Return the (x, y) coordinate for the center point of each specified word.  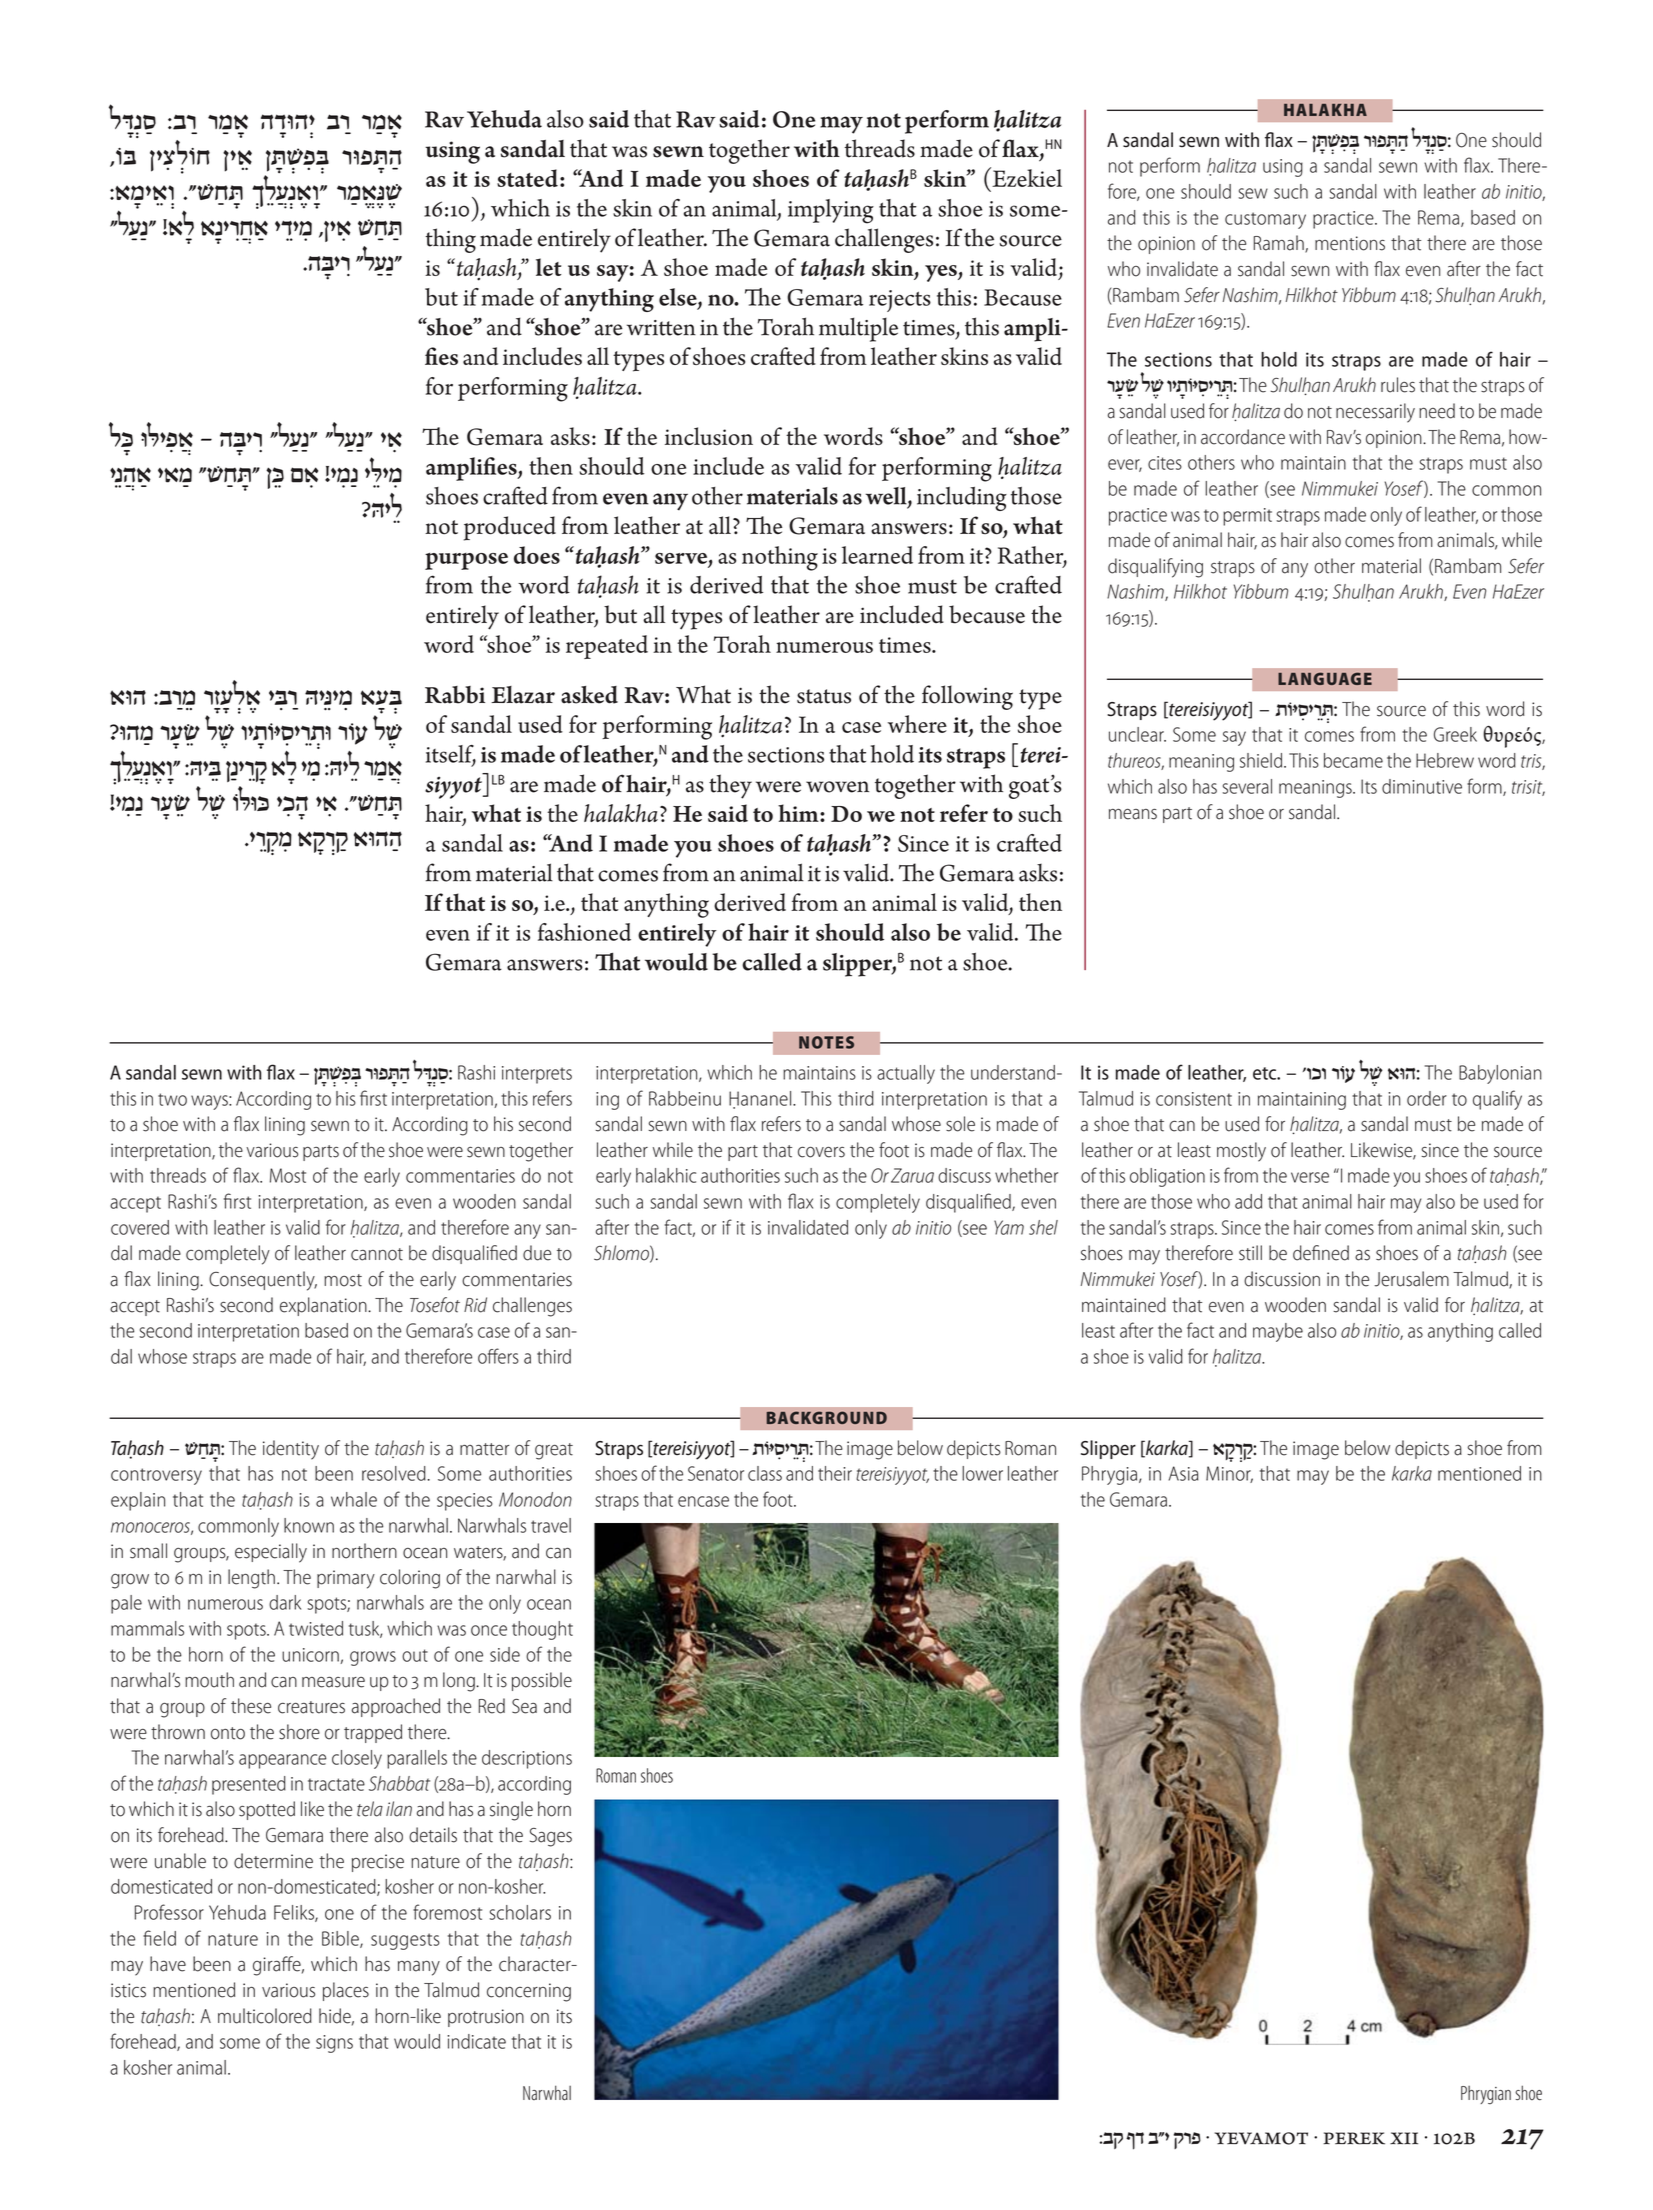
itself (451, 755)
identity (291, 1450)
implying (831, 211)
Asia (1184, 1473)
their (835, 1473)
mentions (1350, 243)
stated (527, 178)
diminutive (1422, 786)
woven (837, 787)
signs (334, 2044)
